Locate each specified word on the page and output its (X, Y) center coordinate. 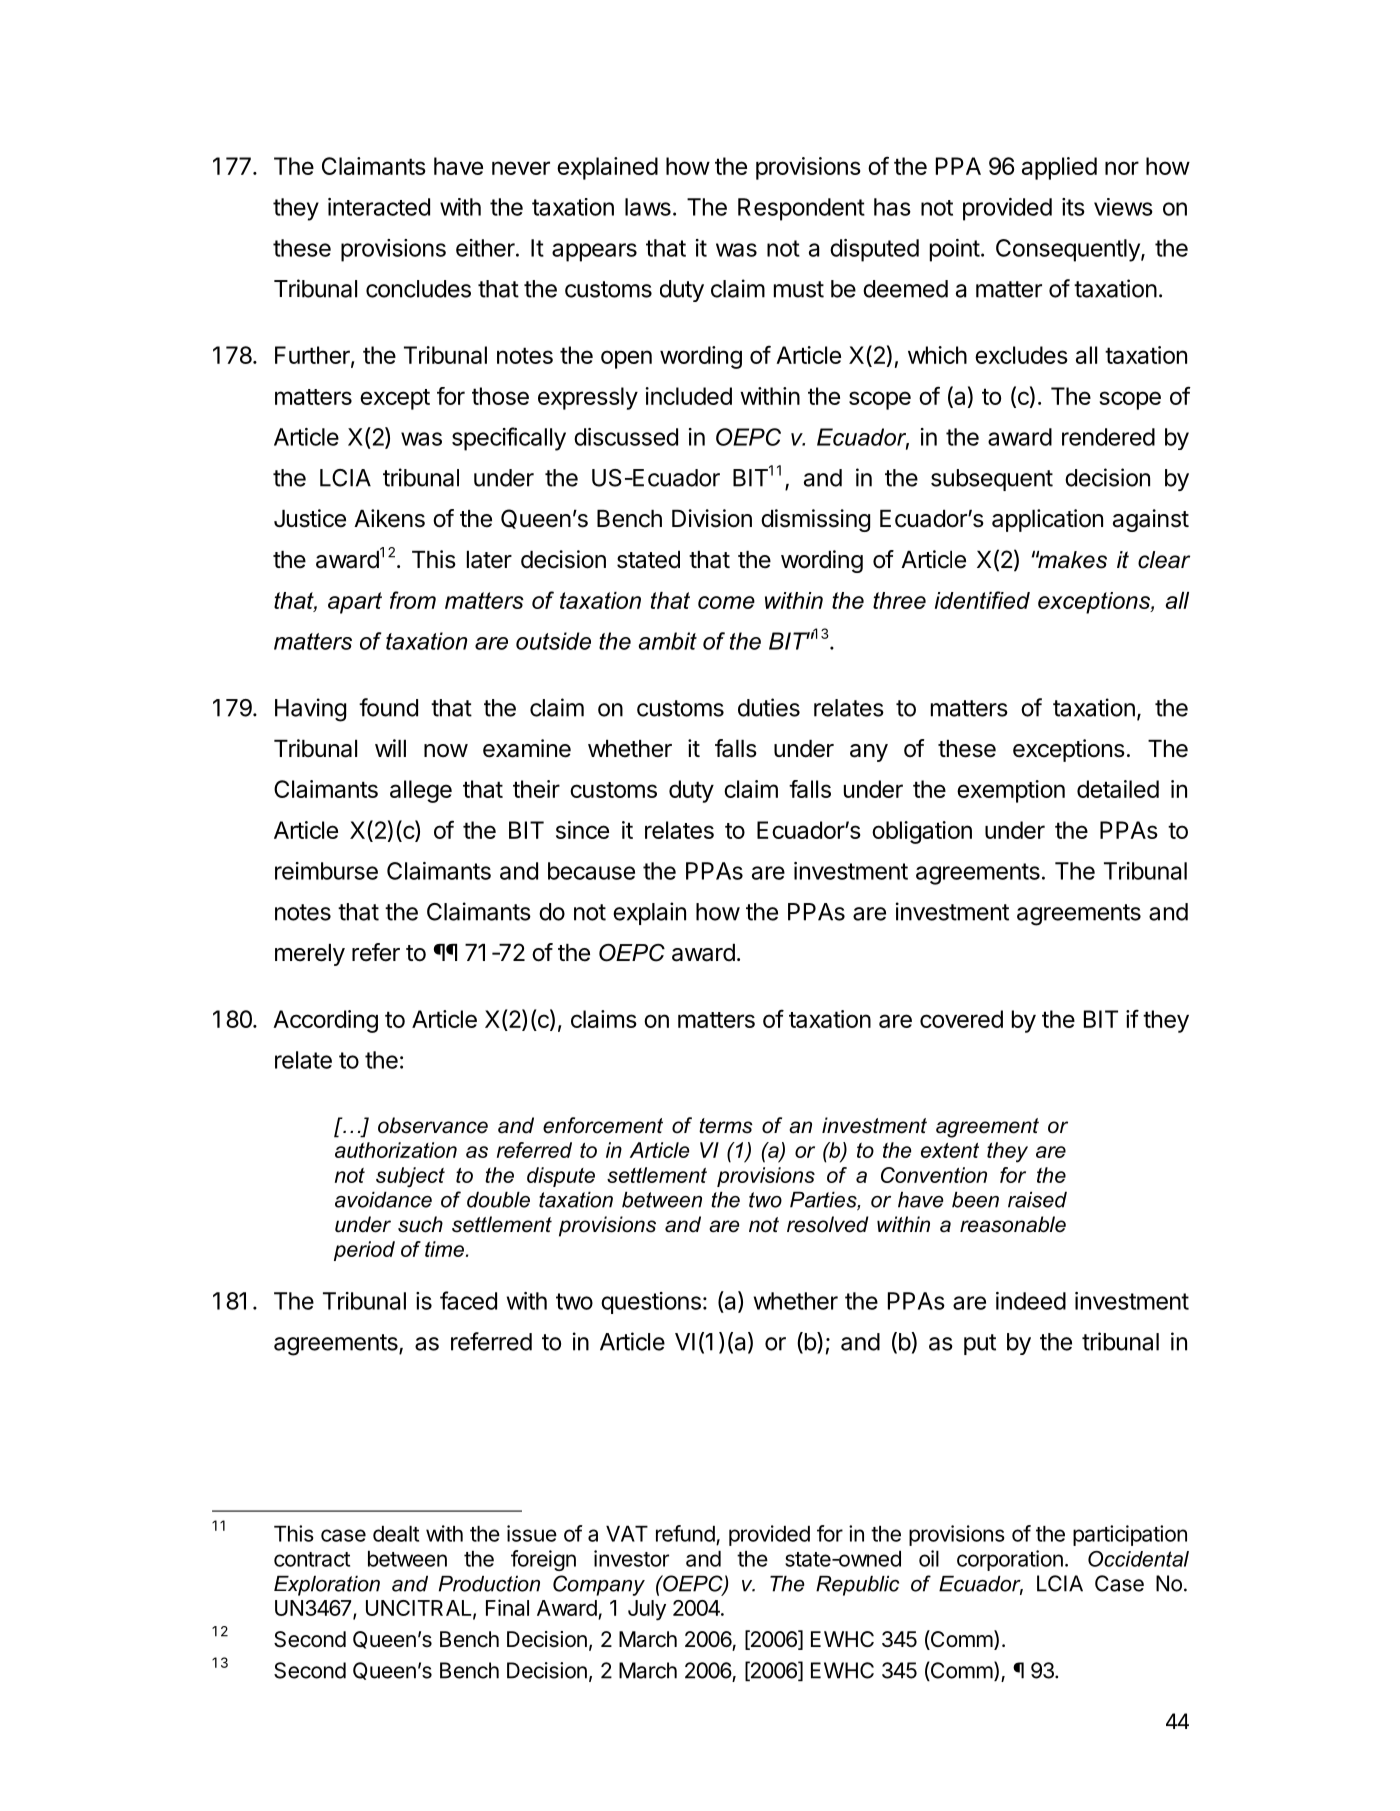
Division (712, 518)
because (591, 871)
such (420, 1224)
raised (1037, 1200)
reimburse (326, 871)
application (1047, 520)
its (1073, 207)
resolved (828, 1224)
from (413, 600)
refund (685, 1533)
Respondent (801, 209)
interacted (379, 207)
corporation (1010, 1560)
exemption (1011, 791)
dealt (396, 1534)
